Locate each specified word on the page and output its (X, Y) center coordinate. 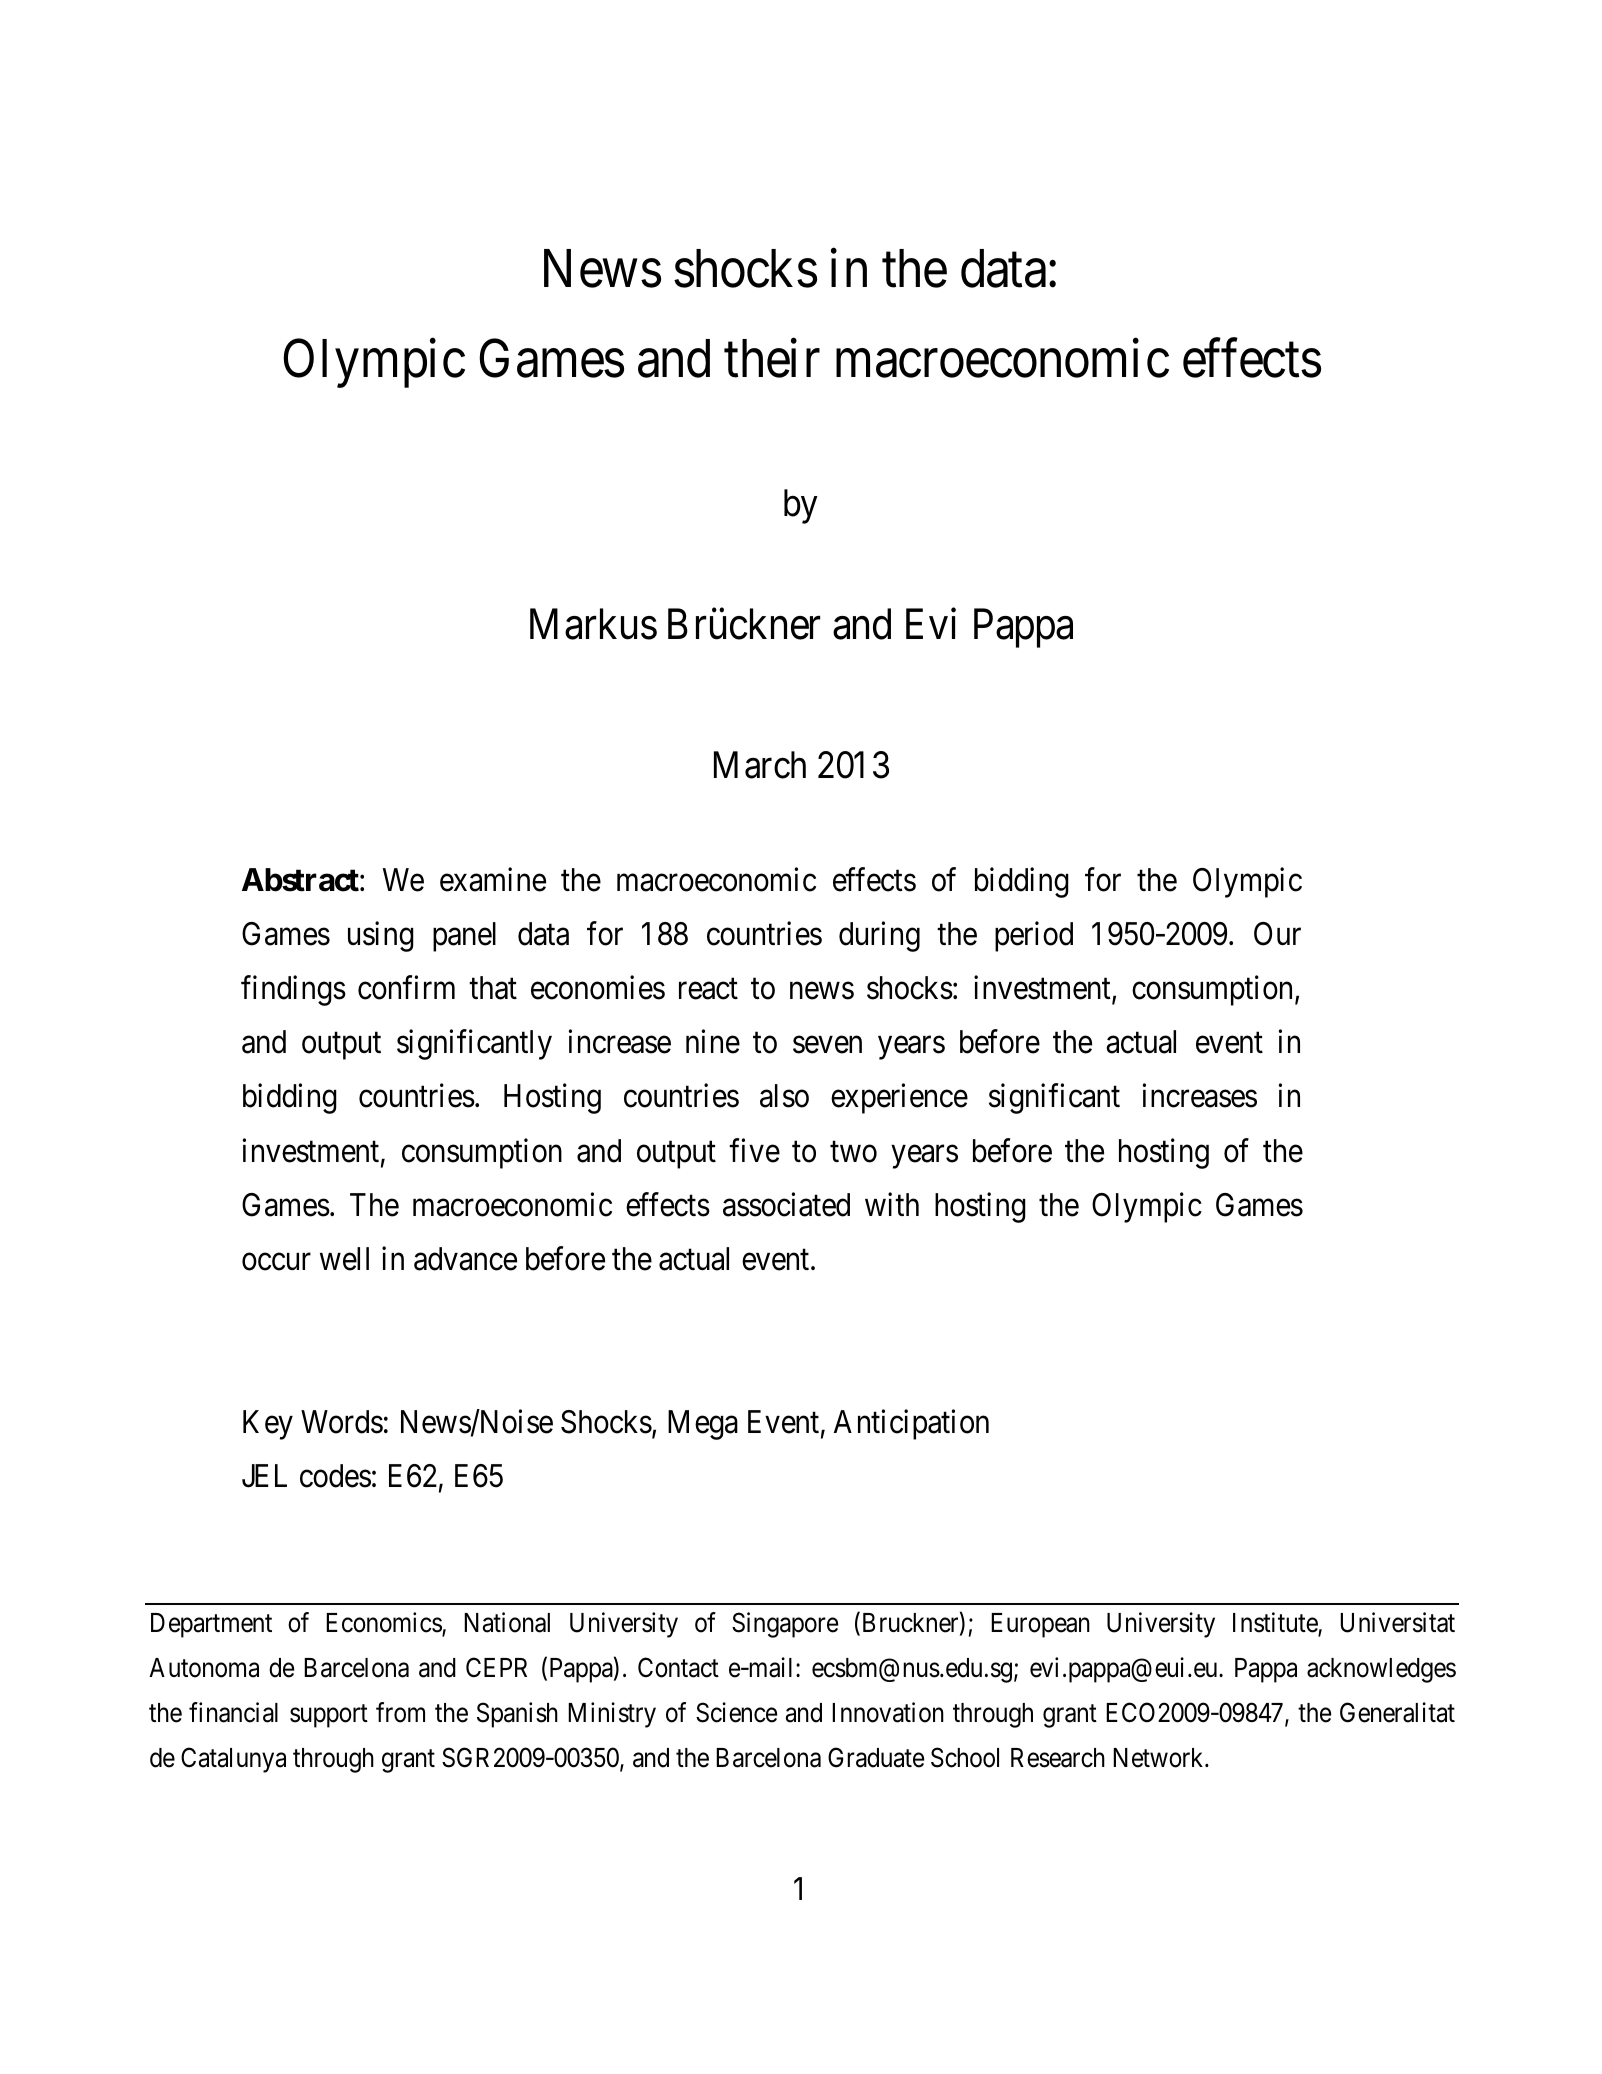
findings (293, 991)
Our (1277, 934)
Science (736, 1712)
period (1034, 936)
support (329, 1716)
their (772, 359)
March (760, 765)
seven (827, 1045)
